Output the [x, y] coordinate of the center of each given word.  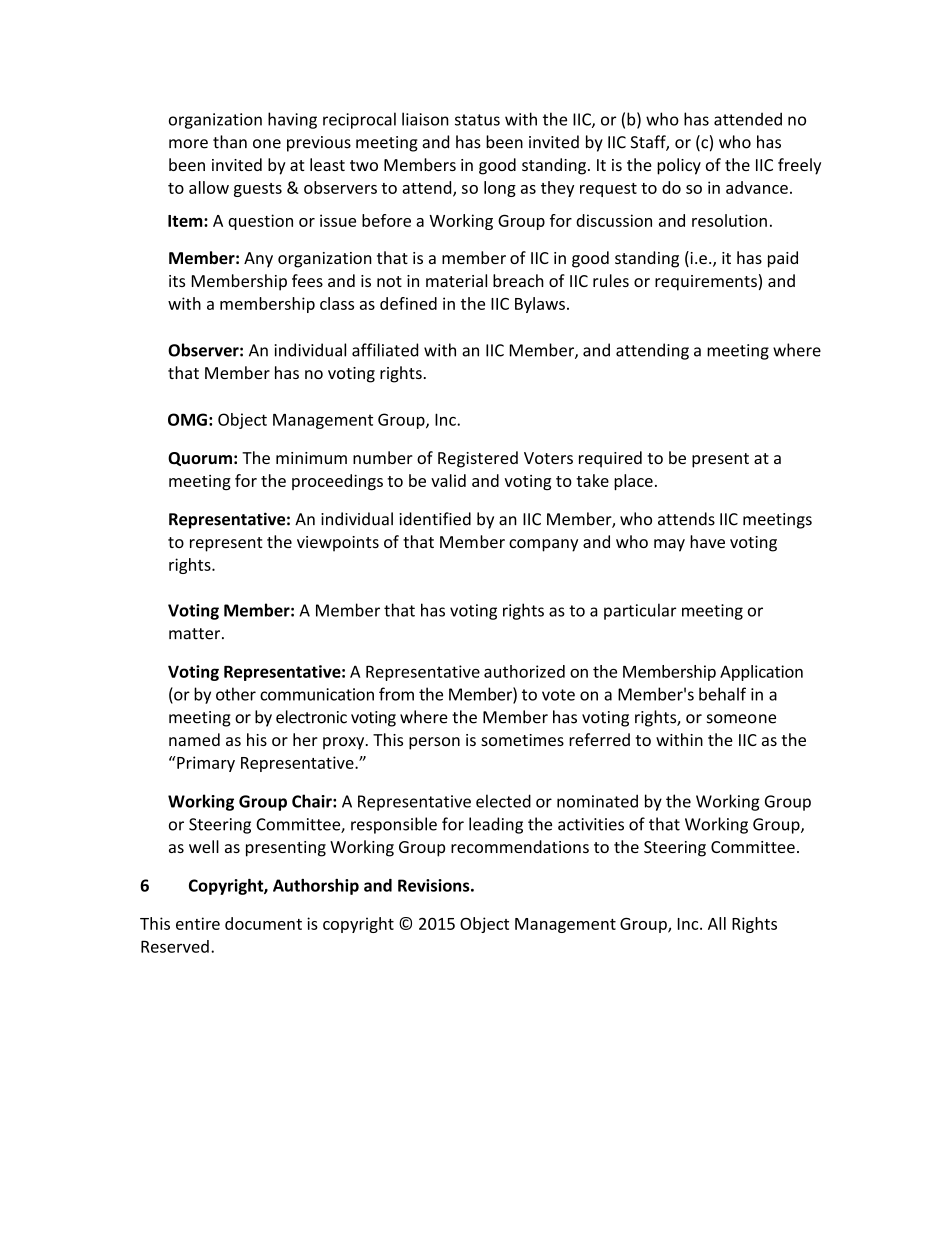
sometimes [522, 740]
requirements [706, 283]
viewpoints [338, 544]
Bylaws [540, 305]
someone [741, 719]
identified [435, 519]
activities [591, 824]
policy [679, 166]
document [263, 923]
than [230, 142]
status [477, 120]
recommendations [520, 846]
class [337, 303]
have [707, 541]
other [236, 694]
